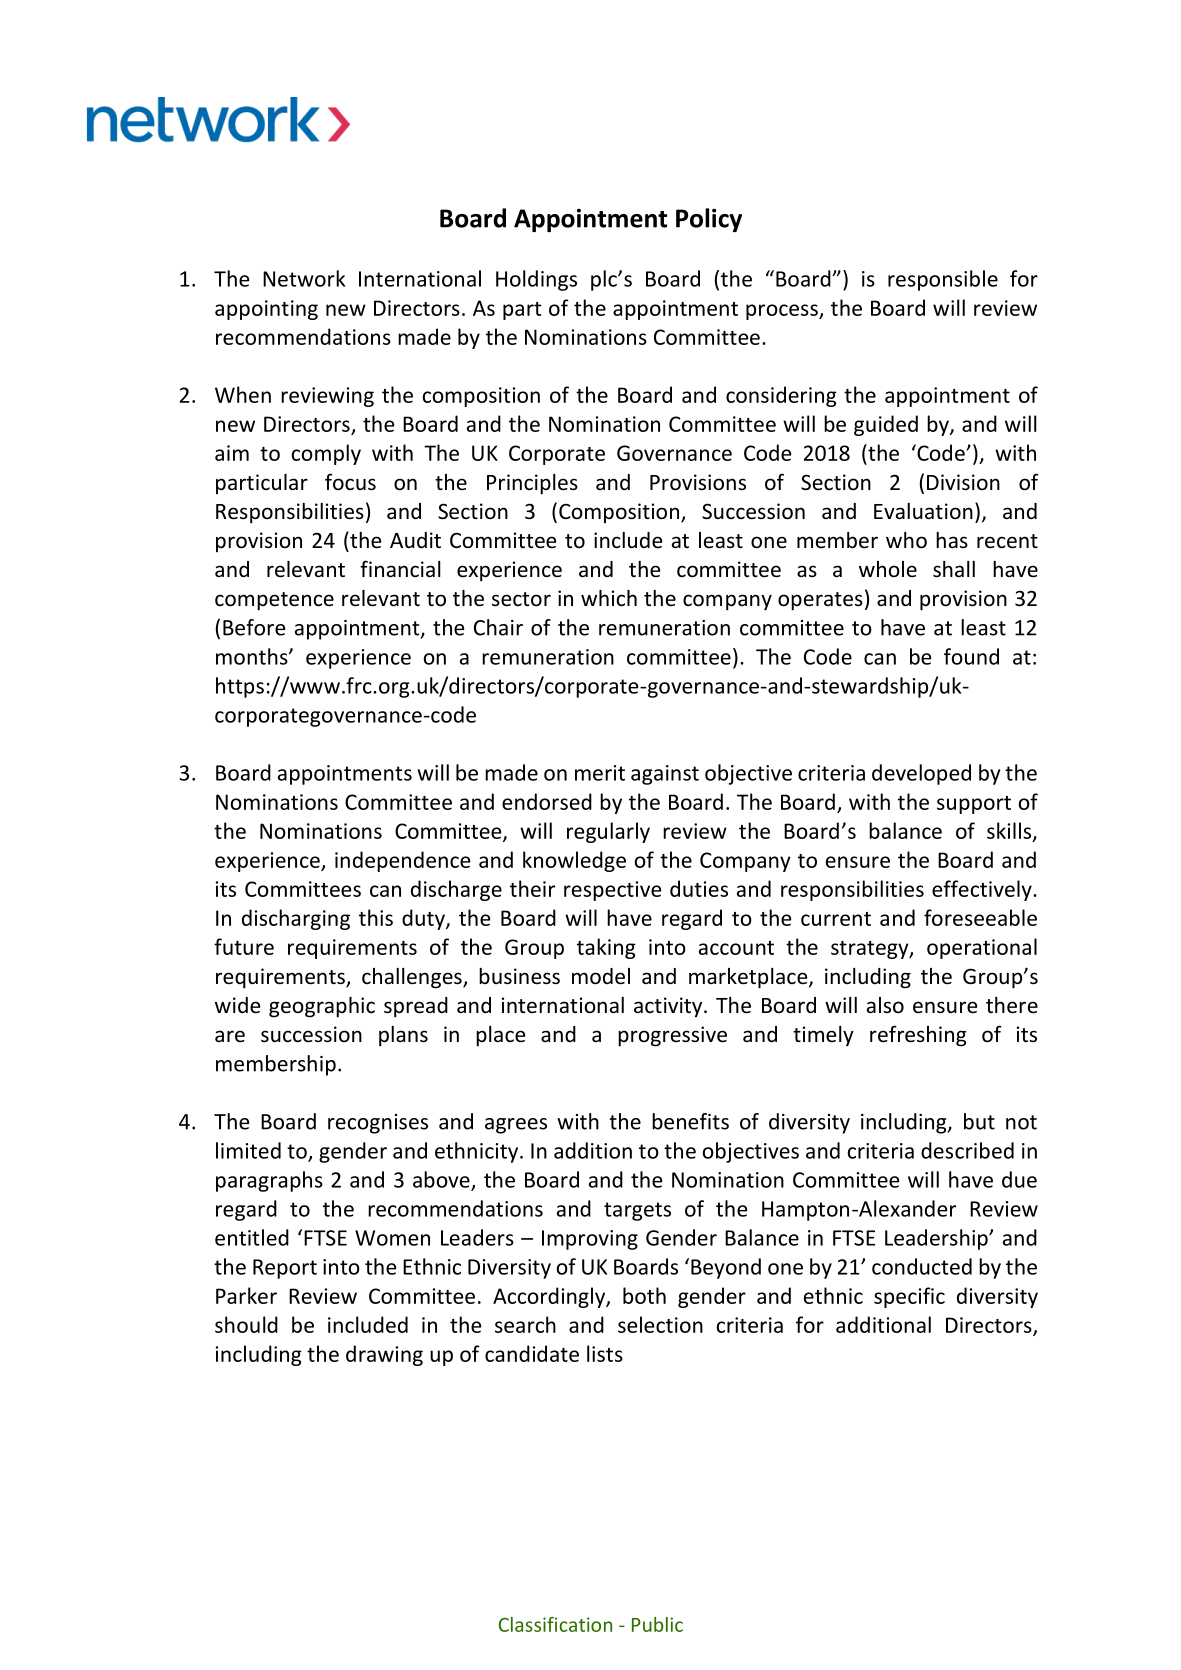  Describe the element at coordinates (606, 948) in the document. I see `taking` at that location.
